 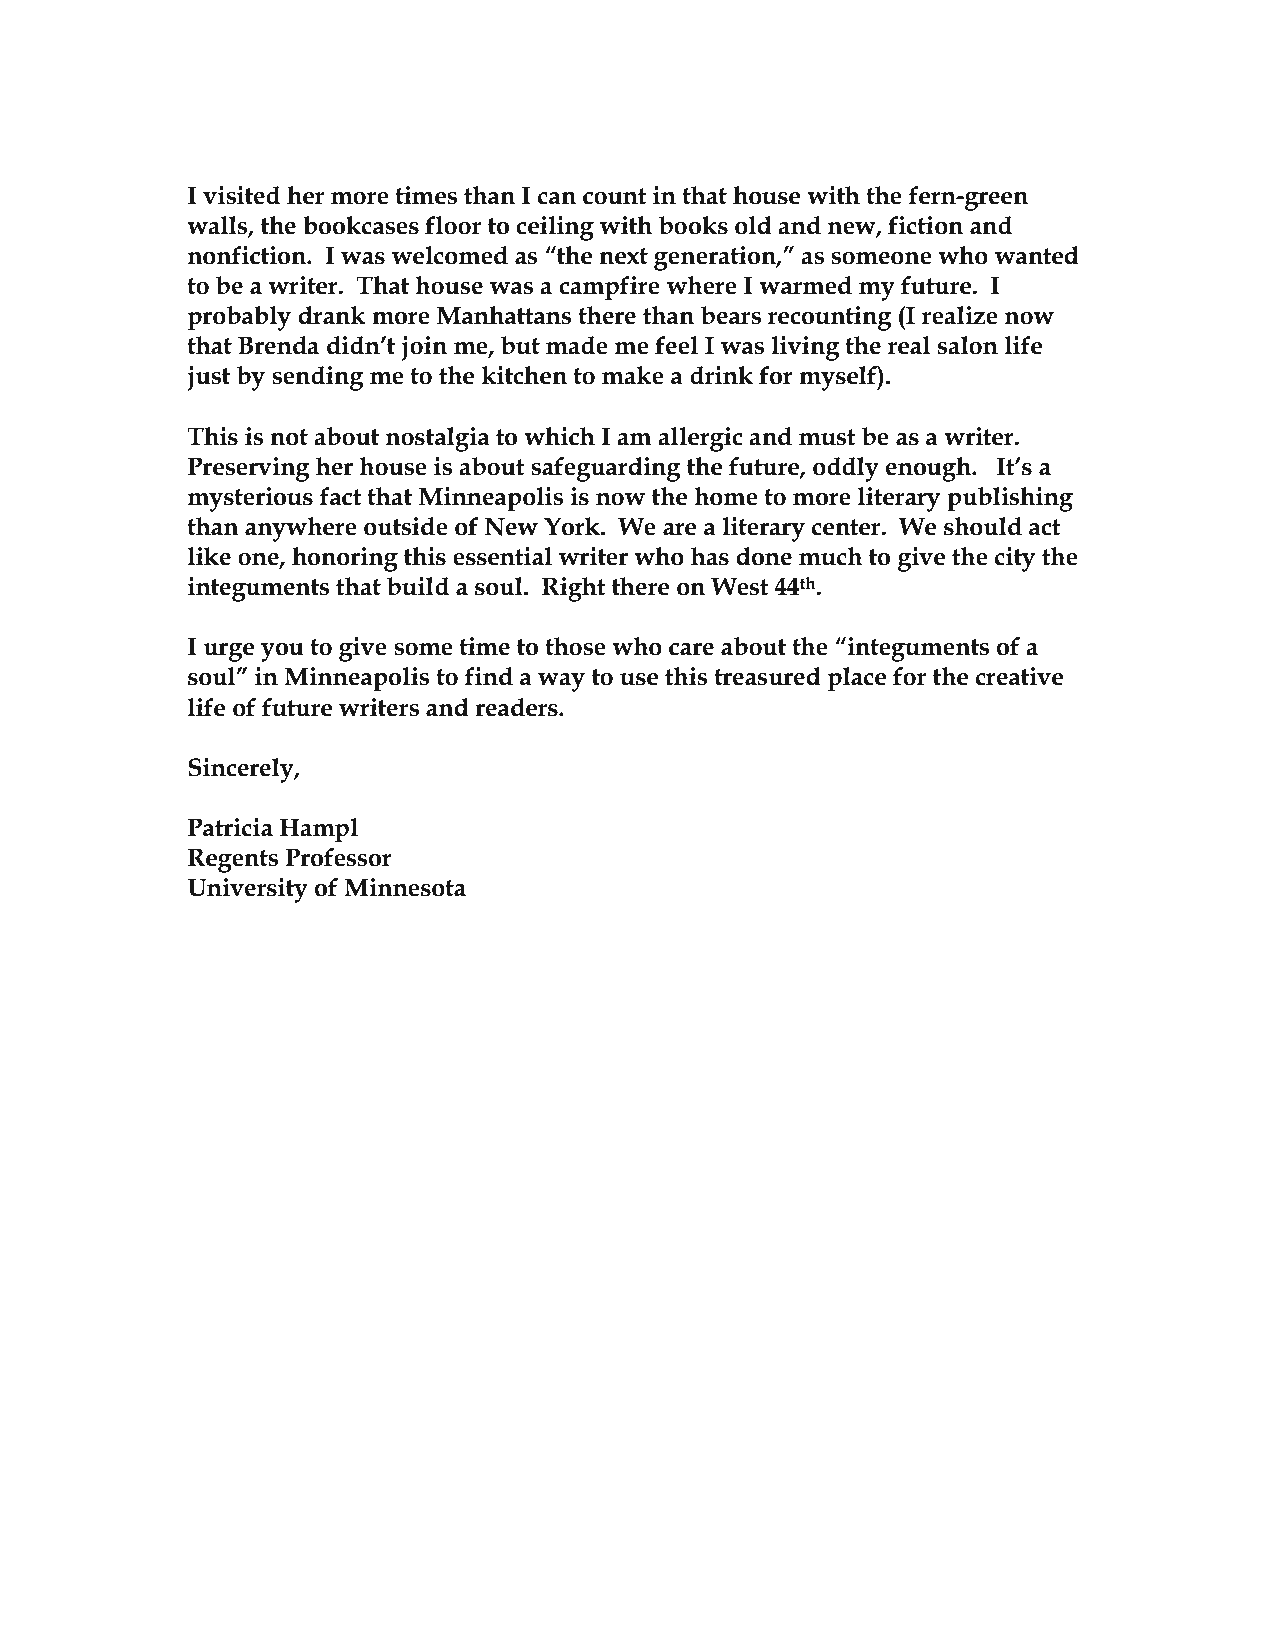 I want to click on not, so click(x=289, y=437).
